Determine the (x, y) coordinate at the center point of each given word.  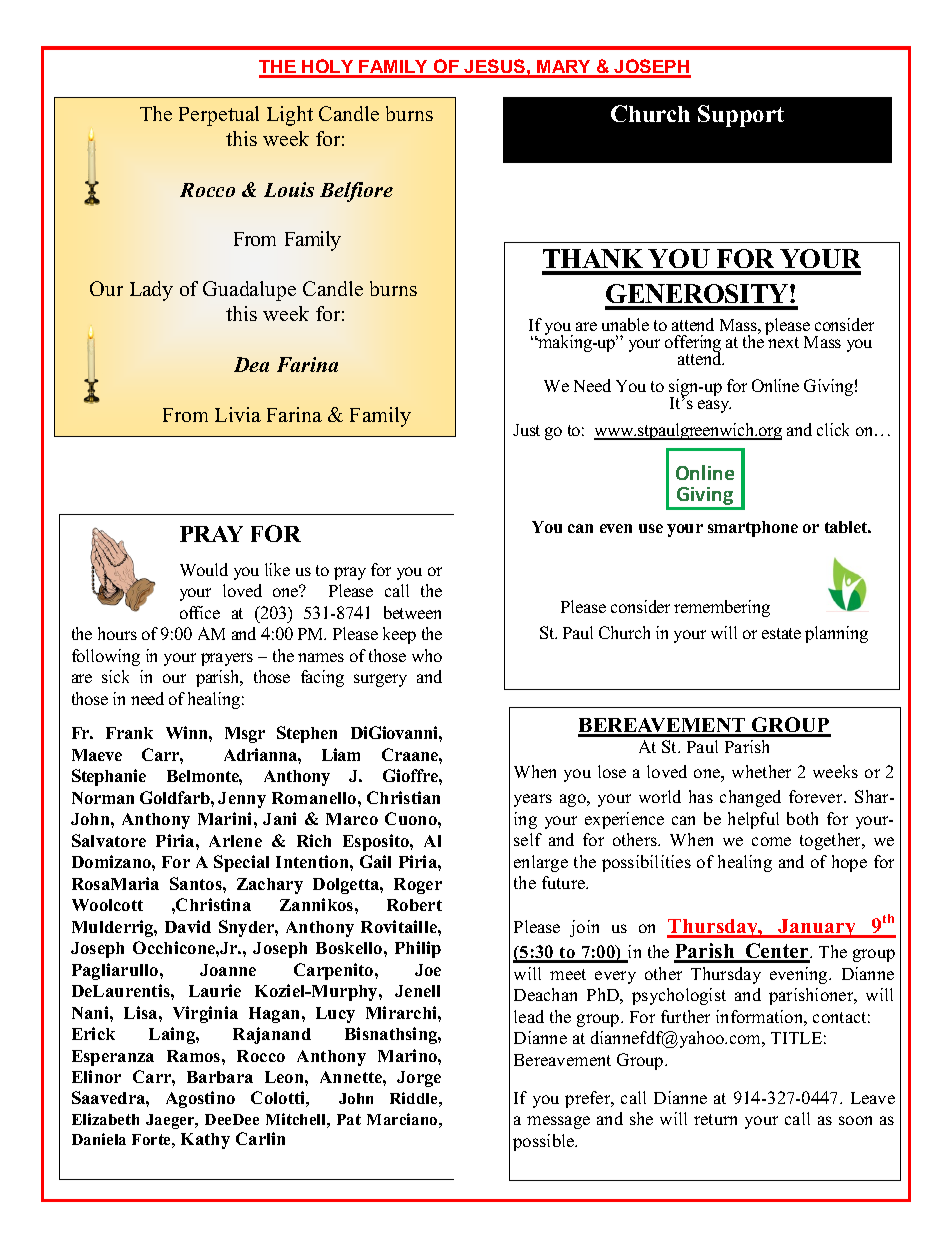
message (558, 1122)
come (771, 841)
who (427, 655)
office (200, 612)
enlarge (541, 863)
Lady (151, 291)
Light (290, 116)
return (715, 1119)
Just (526, 430)
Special (241, 863)
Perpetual (219, 116)
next (783, 342)
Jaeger (171, 1121)
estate (781, 633)
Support (741, 116)
